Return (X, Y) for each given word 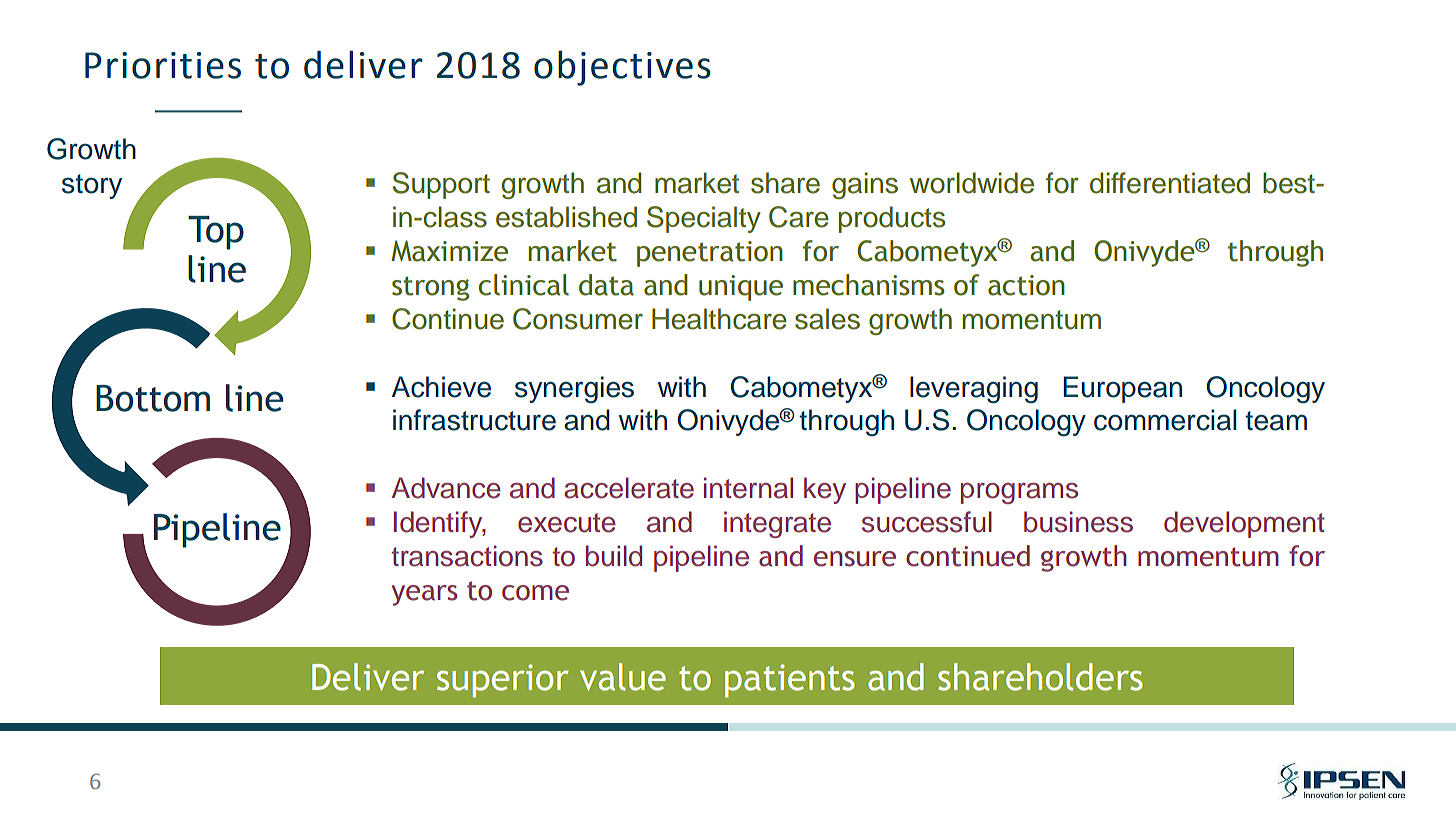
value (623, 677)
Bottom (153, 398)
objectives (622, 68)
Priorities (163, 65)
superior (503, 681)
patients (790, 681)
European (1122, 389)
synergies (574, 390)
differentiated (1170, 183)
